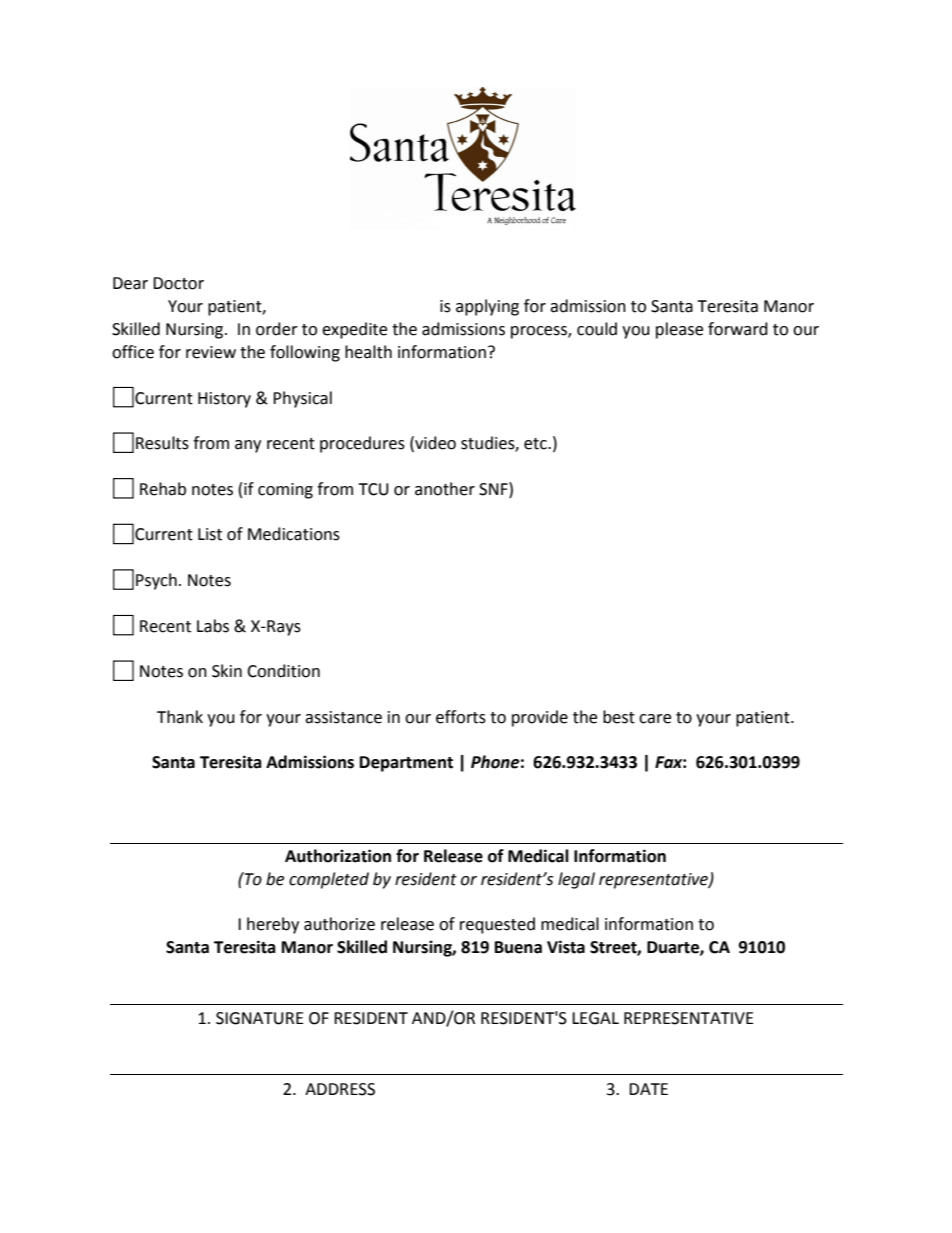 The image size is (952, 1233). Describe the element at coordinates (655, 719) in the page. I see `care` at that location.
